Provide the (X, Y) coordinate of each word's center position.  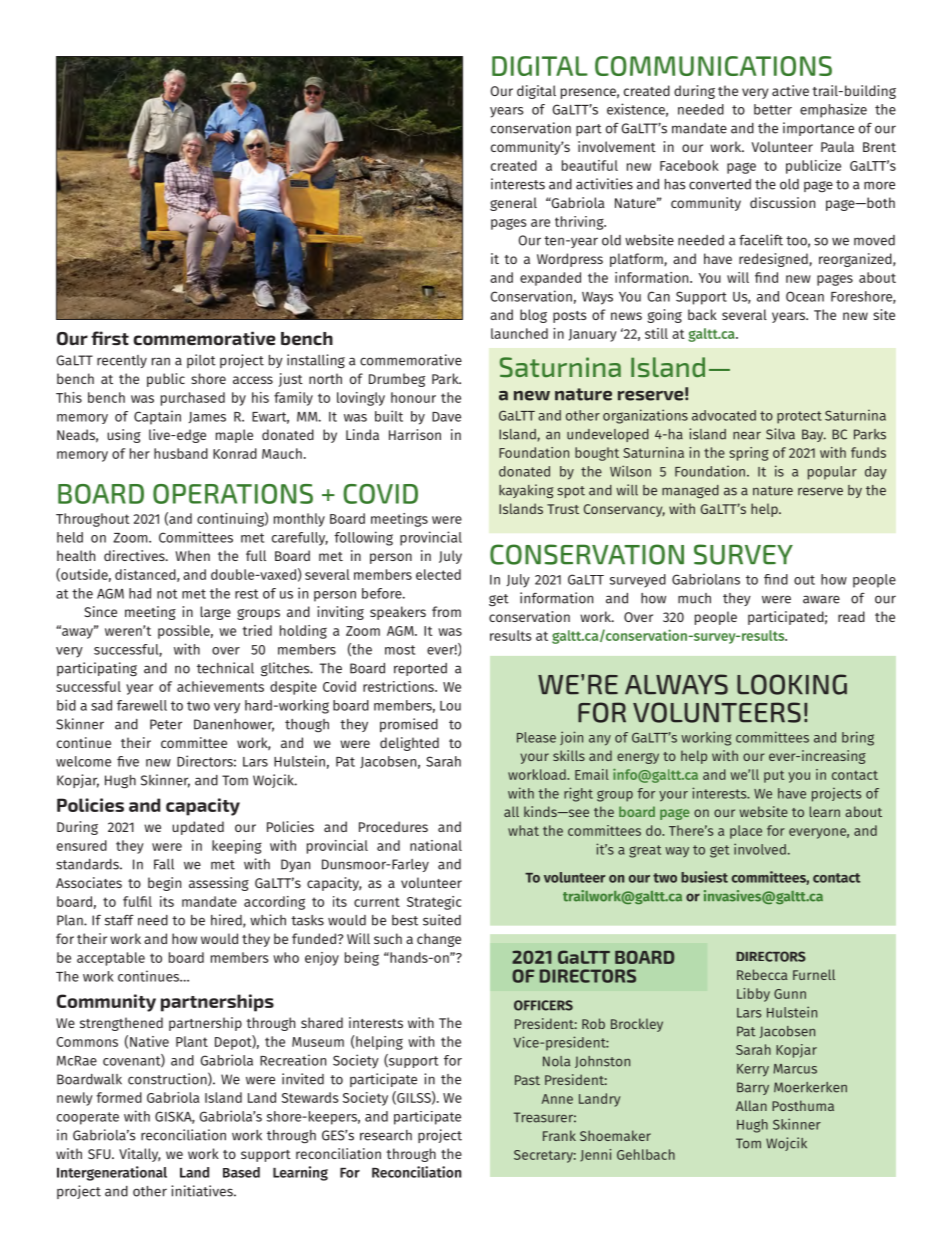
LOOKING (792, 684)
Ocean (805, 296)
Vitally (140, 1155)
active (790, 90)
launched (519, 333)
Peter (166, 724)
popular (832, 473)
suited (442, 920)
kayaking (526, 491)
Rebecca (762, 974)
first (110, 338)
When (192, 555)
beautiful (590, 165)
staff (119, 920)
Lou (450, 706)
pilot (201, 361)
